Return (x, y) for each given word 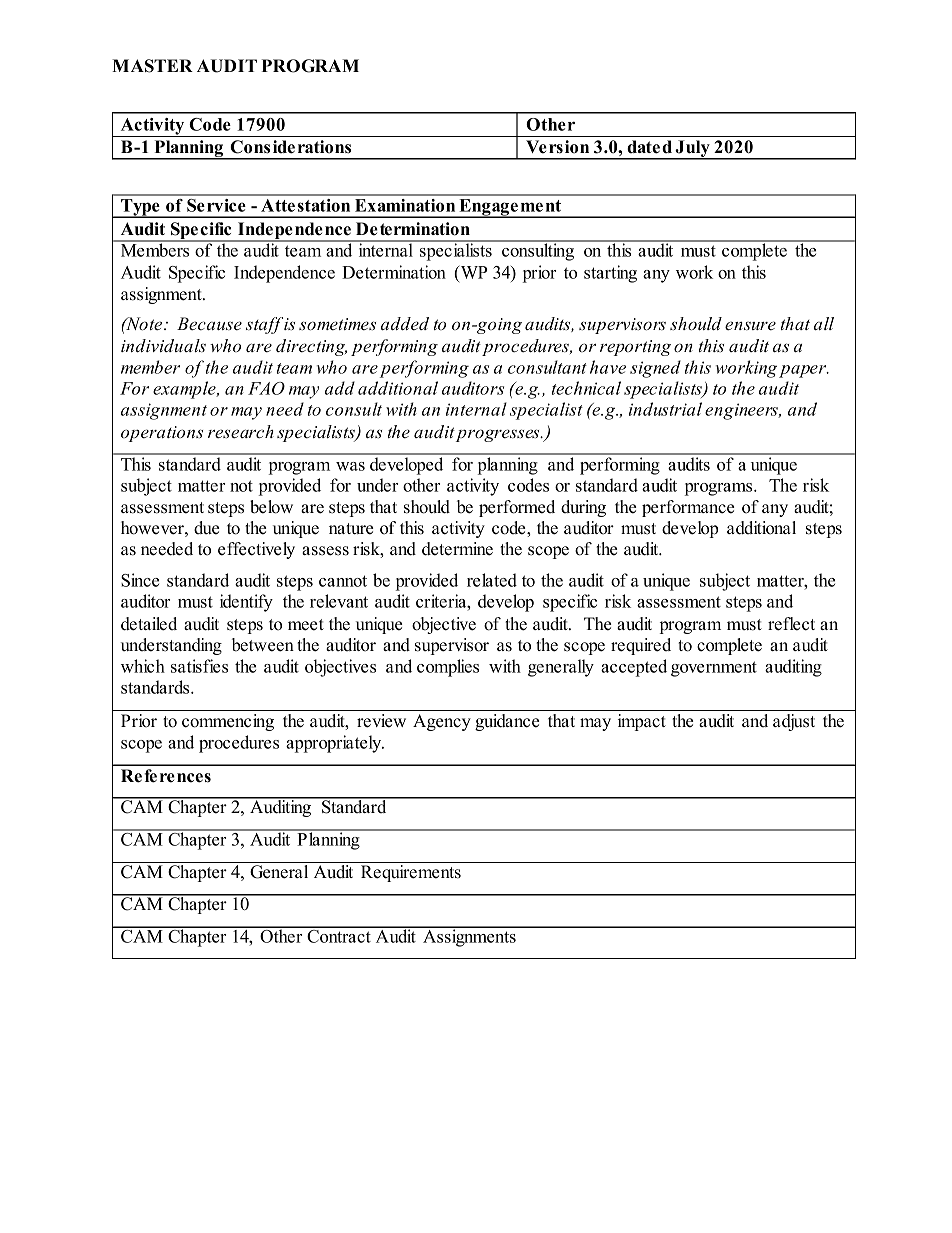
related (492, 580)
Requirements (411, 873)
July (692, 150)
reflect (791, 624)
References (166, 776)
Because (209, 324)
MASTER (152, 66)
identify (246, 603)
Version (557, 147)
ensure (750, 326)
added (405, 324)
